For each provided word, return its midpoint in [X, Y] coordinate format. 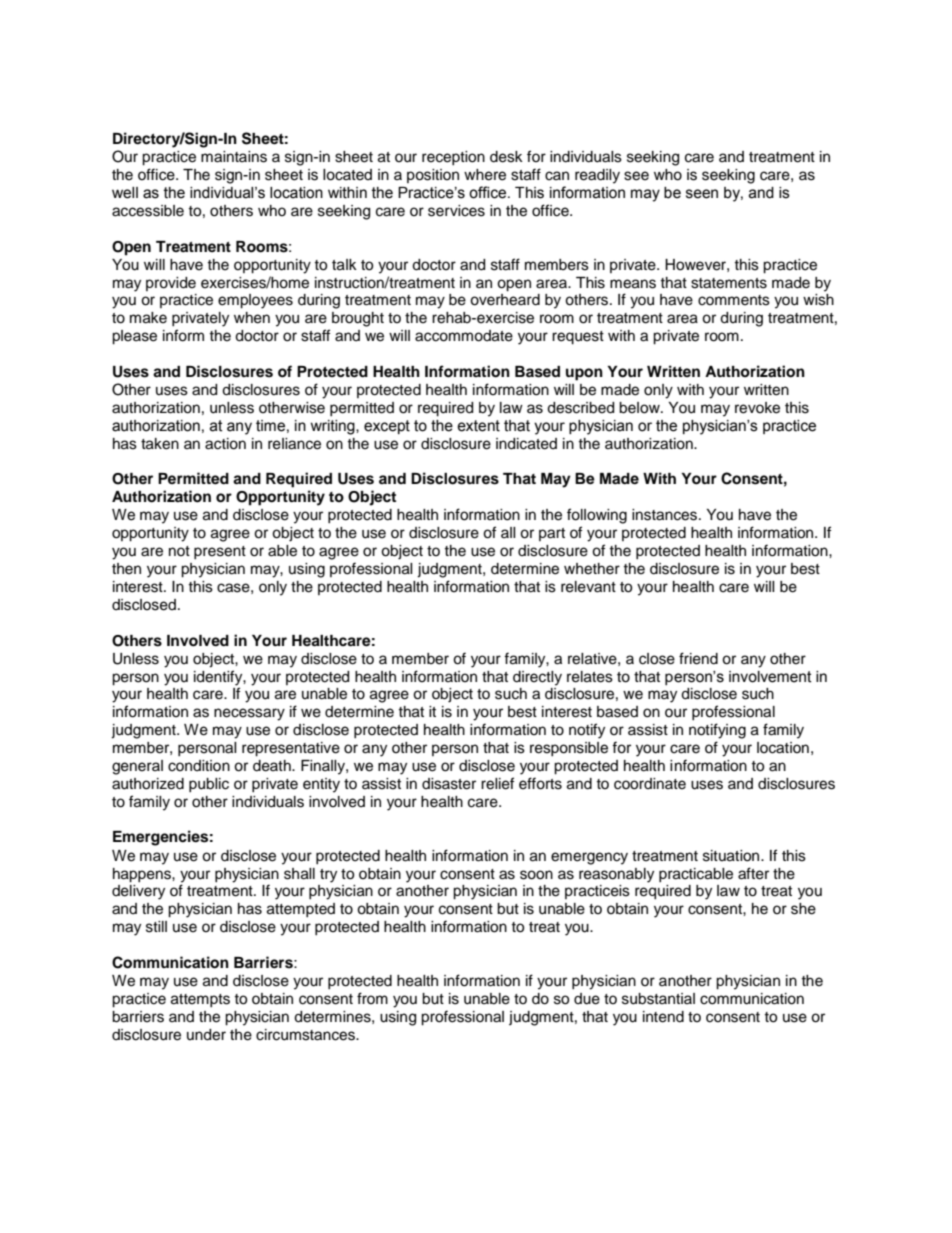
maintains [234, 157]
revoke [757, 408]
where [485, 175]
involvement [770, 677]
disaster [449, 784]
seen [702, 194]
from [372, 998]
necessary [249, 714]
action [225, 444]
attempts [200, 1000]
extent [478, 426]
